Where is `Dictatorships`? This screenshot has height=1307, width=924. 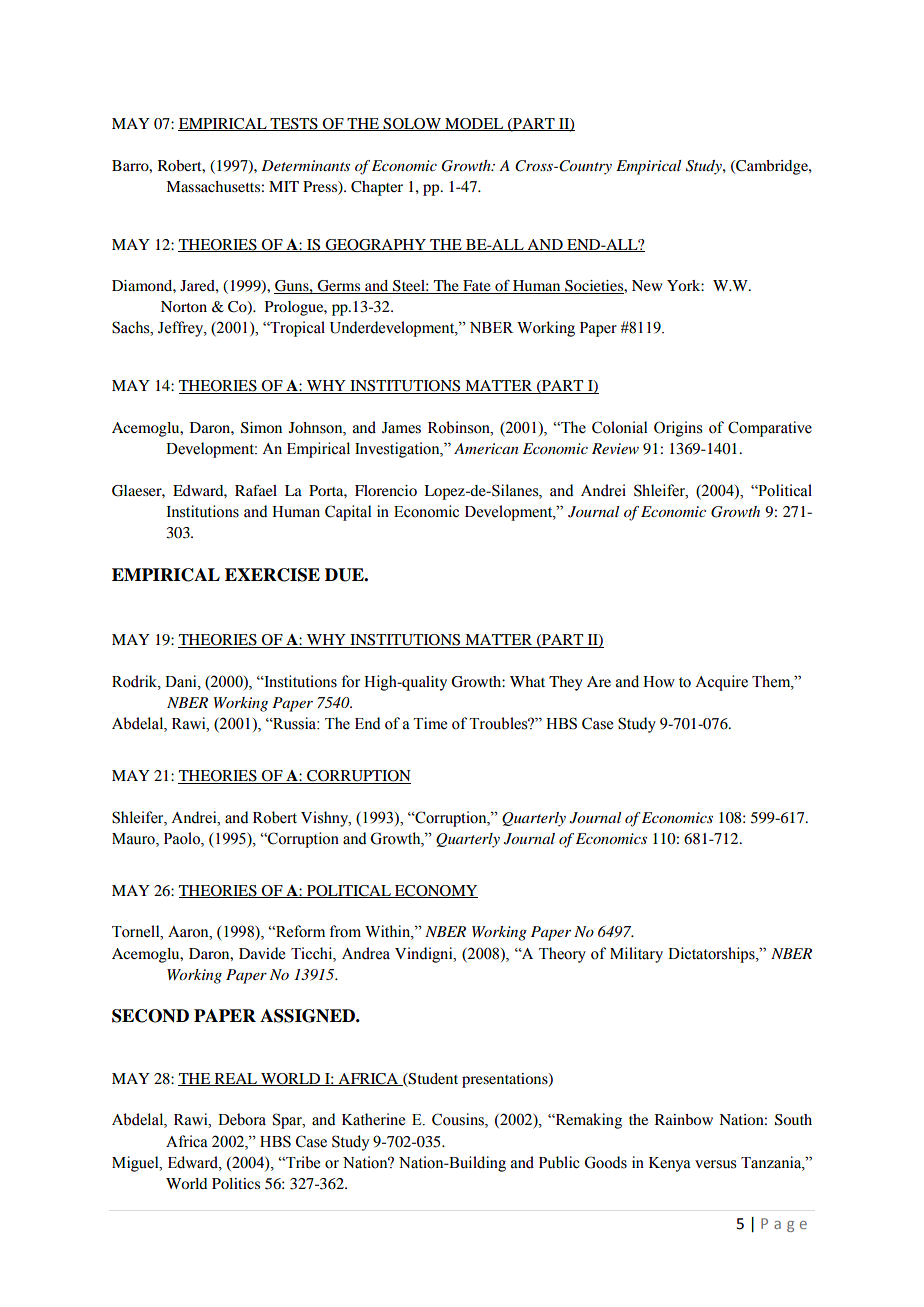
Dictatorships is located at coordinates (712, 955).
